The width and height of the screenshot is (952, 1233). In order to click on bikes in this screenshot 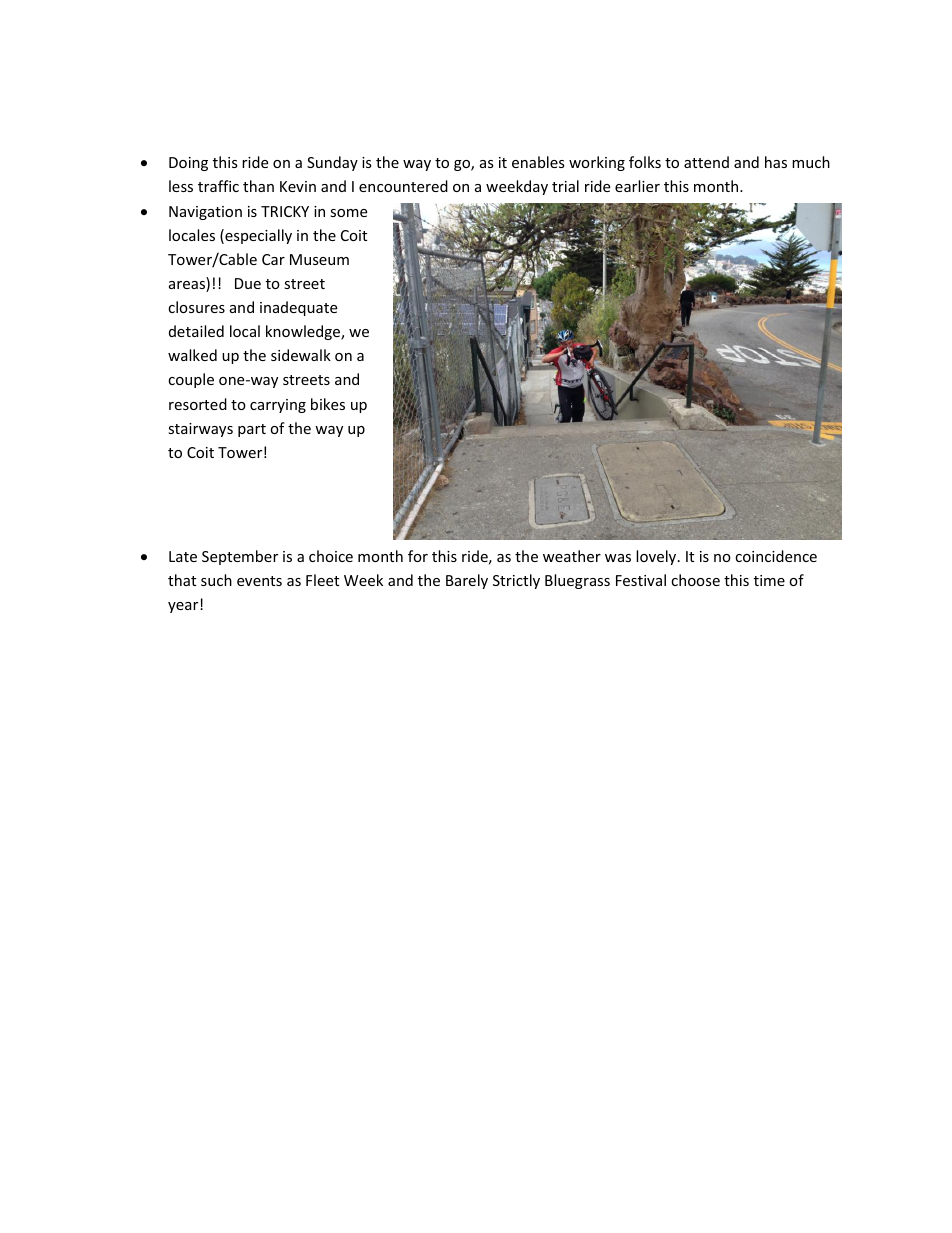, I will do `click(328, 404)`.
